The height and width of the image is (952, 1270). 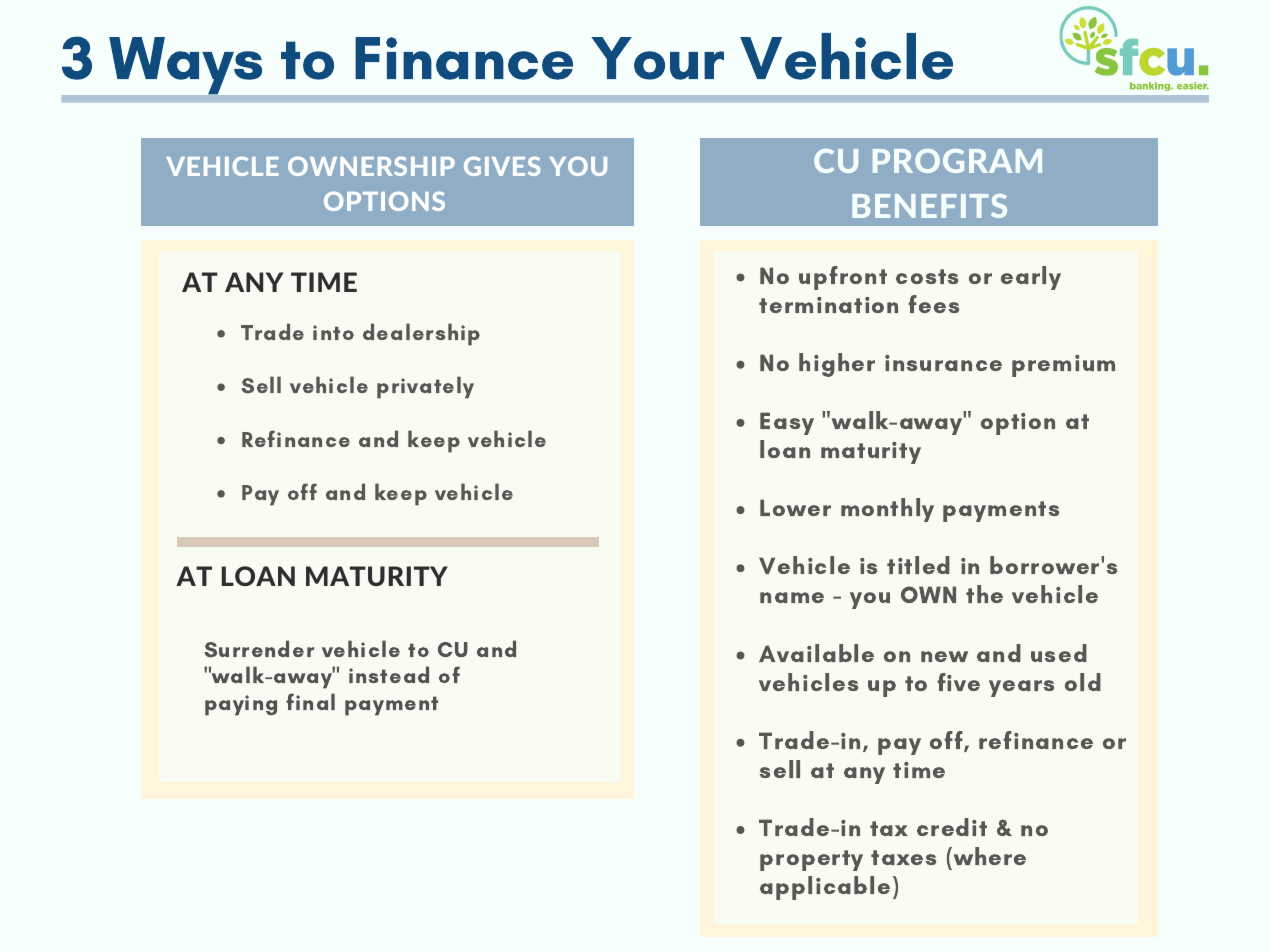 What do you see at coordinates (259, 649) in the image?
I see `Surrender` at bounding box center [259, 649].
